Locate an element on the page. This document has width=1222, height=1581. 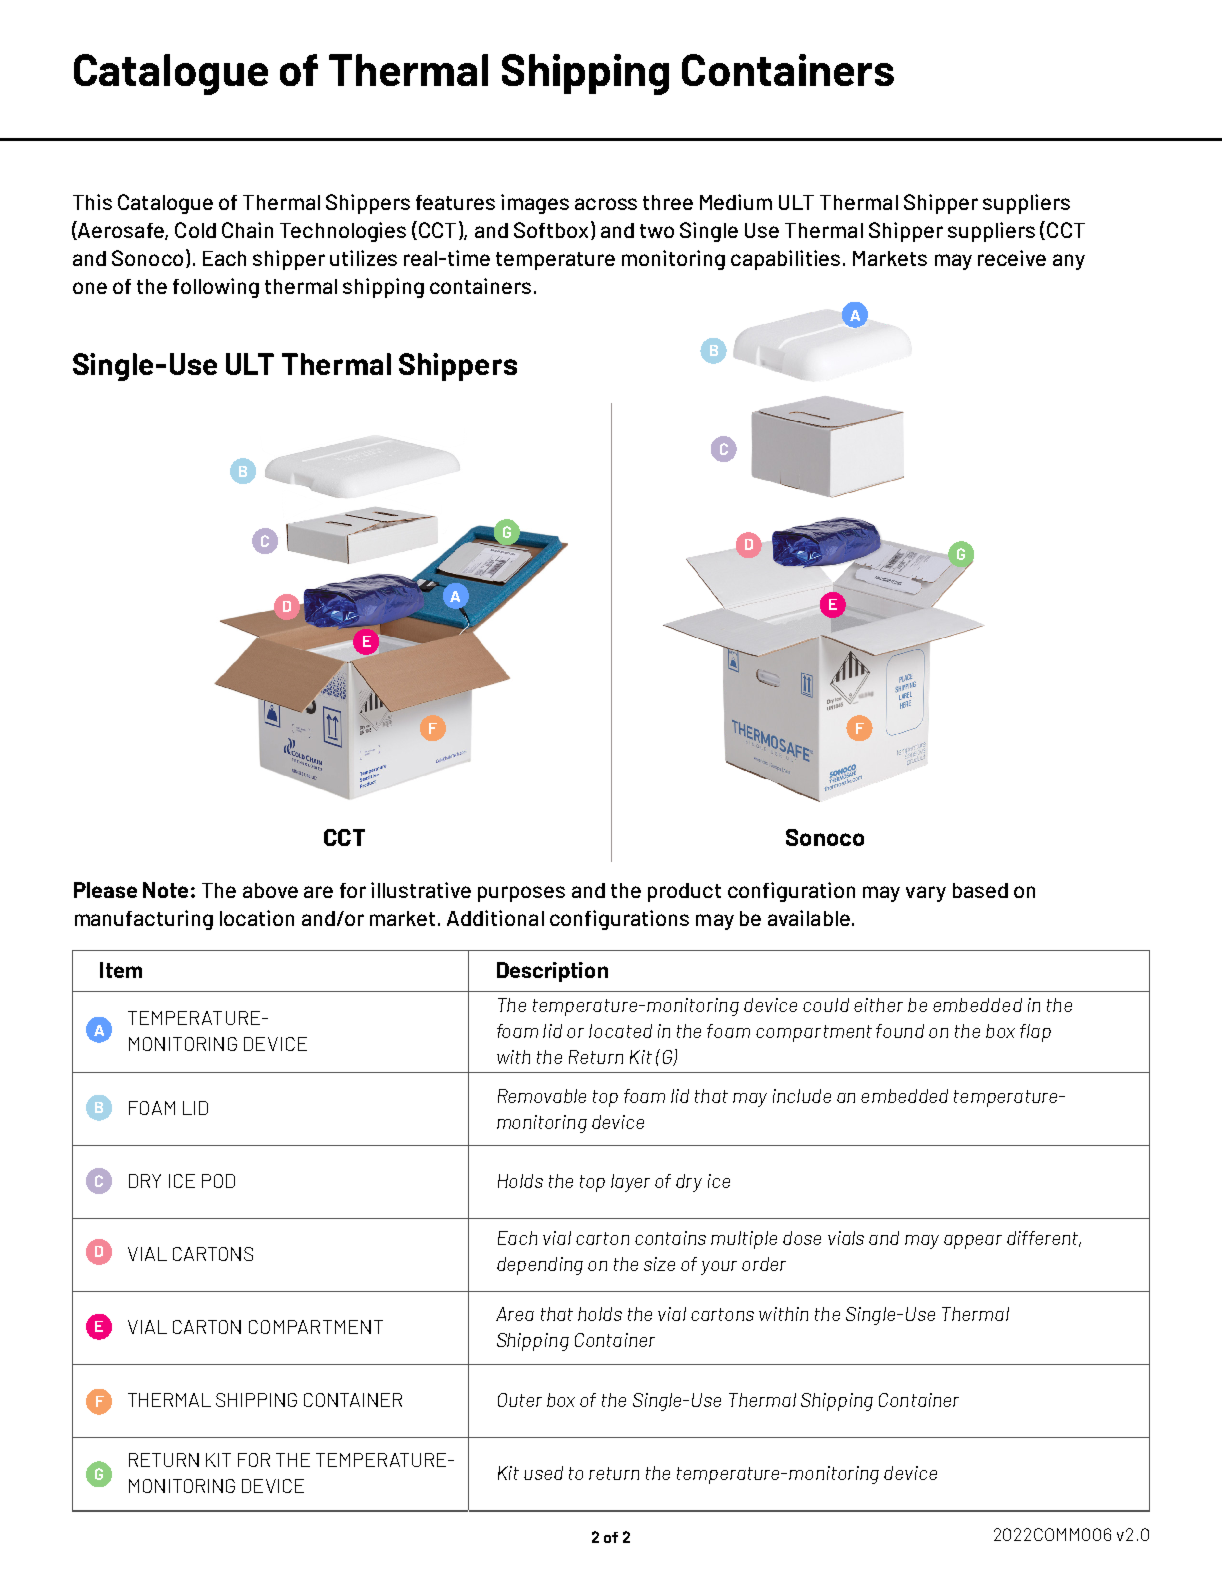
appear is located at coordinates (973, 1242).
